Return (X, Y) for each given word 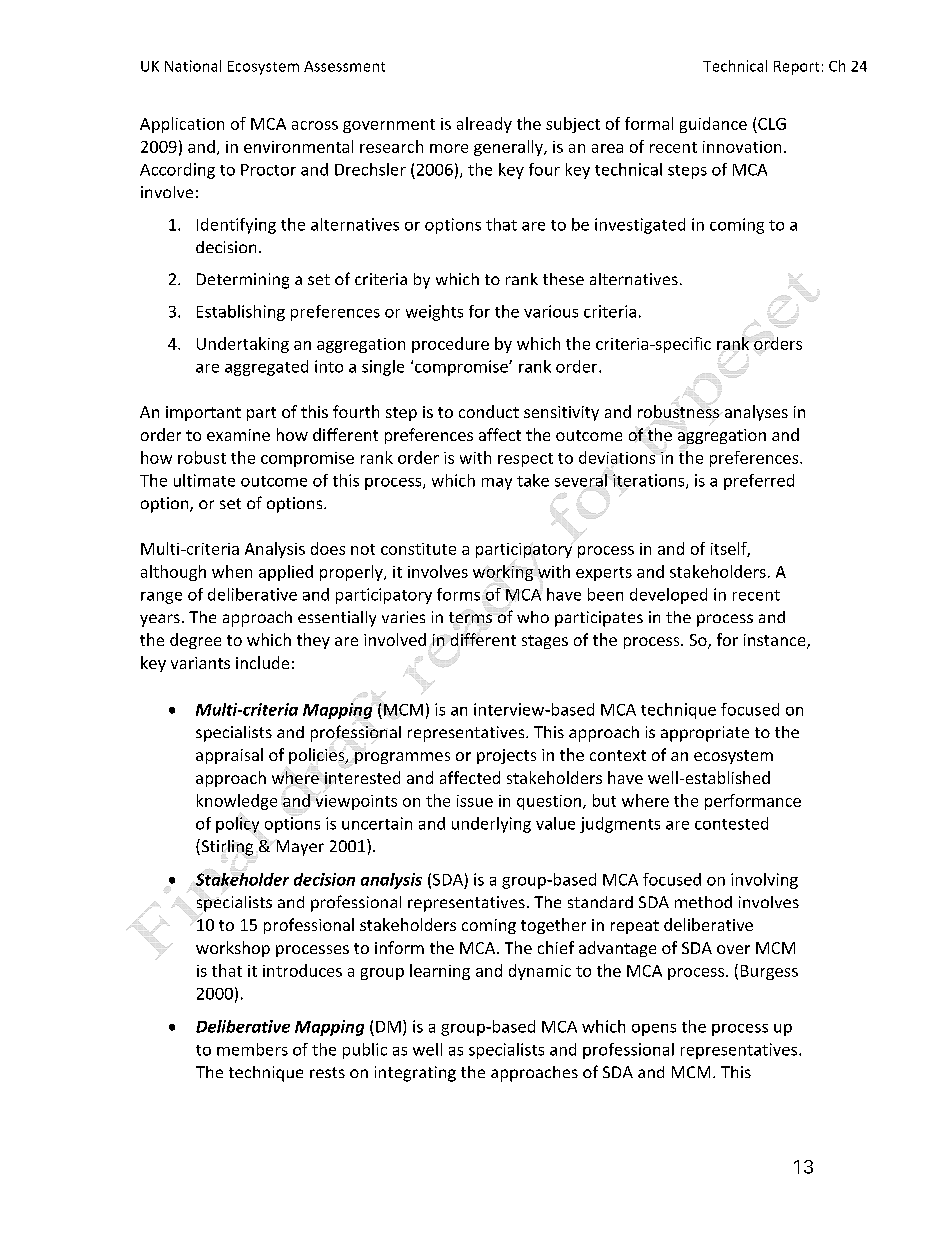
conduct (489, 411)
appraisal (229, 756)
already (484, 125)
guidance (713, 125)
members (252, 1049)
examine (238, 435)
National (193, 66)
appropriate (705, 734)
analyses (756, 413)
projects (506, 756)
